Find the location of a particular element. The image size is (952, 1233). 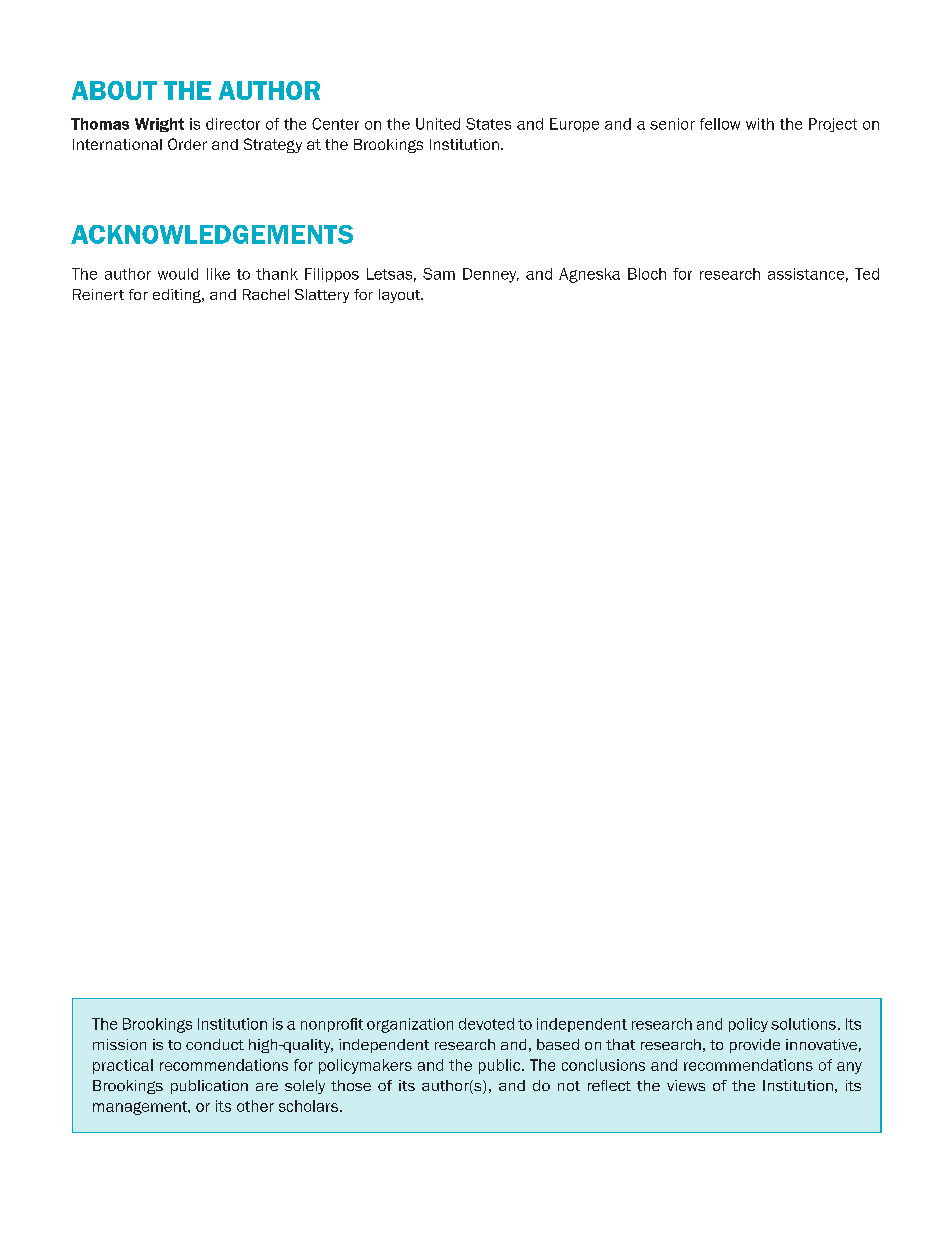

Slattery is located at coordinates (322, 296).
